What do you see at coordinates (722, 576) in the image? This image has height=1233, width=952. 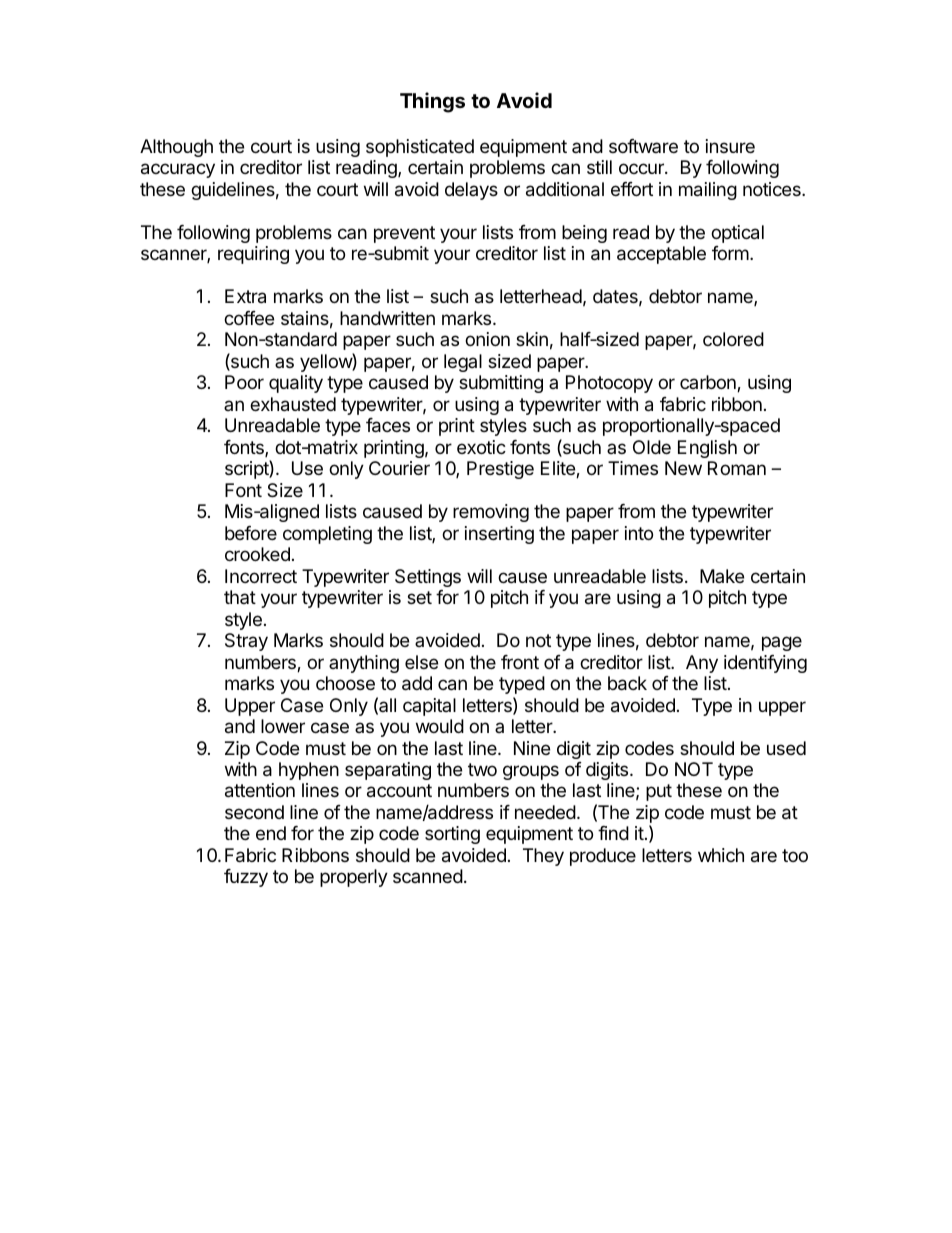 I see `Make` at bounding box center [722, 576].
